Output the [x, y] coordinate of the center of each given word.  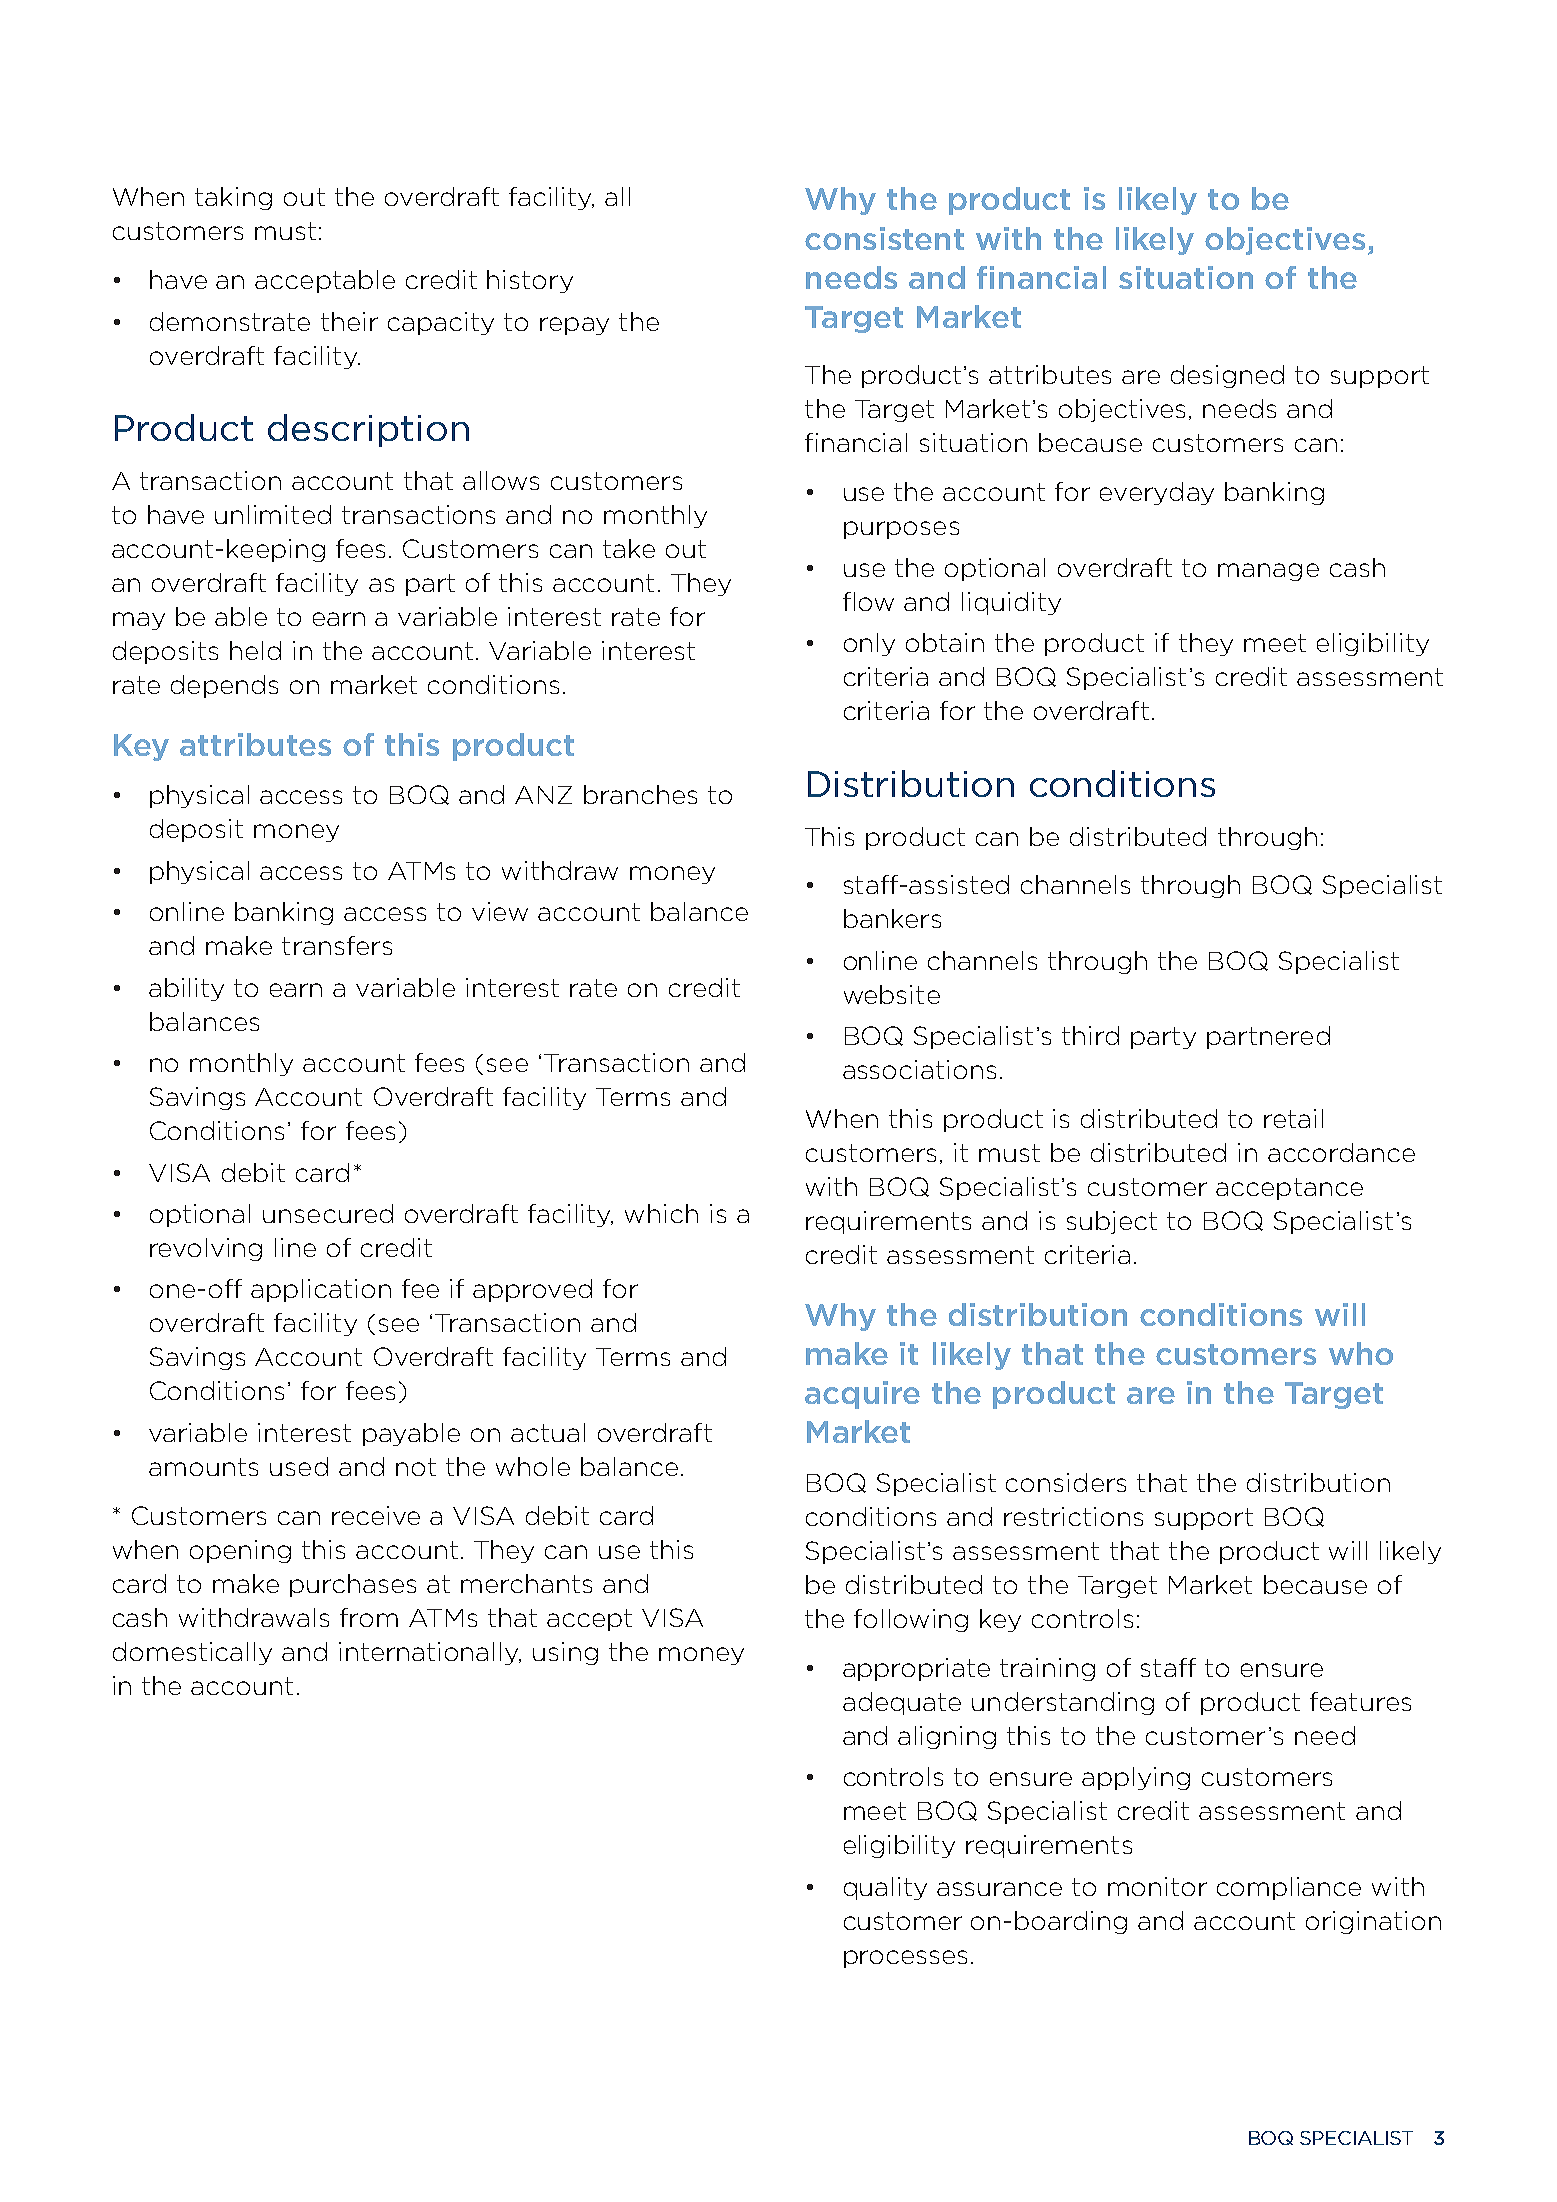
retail [1293, 1118]
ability [186, 989]
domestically [192, 1653]
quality [885, 1888]
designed [1227, 376]
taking [233, 198]
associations [919, 1069]
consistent [884, 238]
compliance [1289, 1888]
